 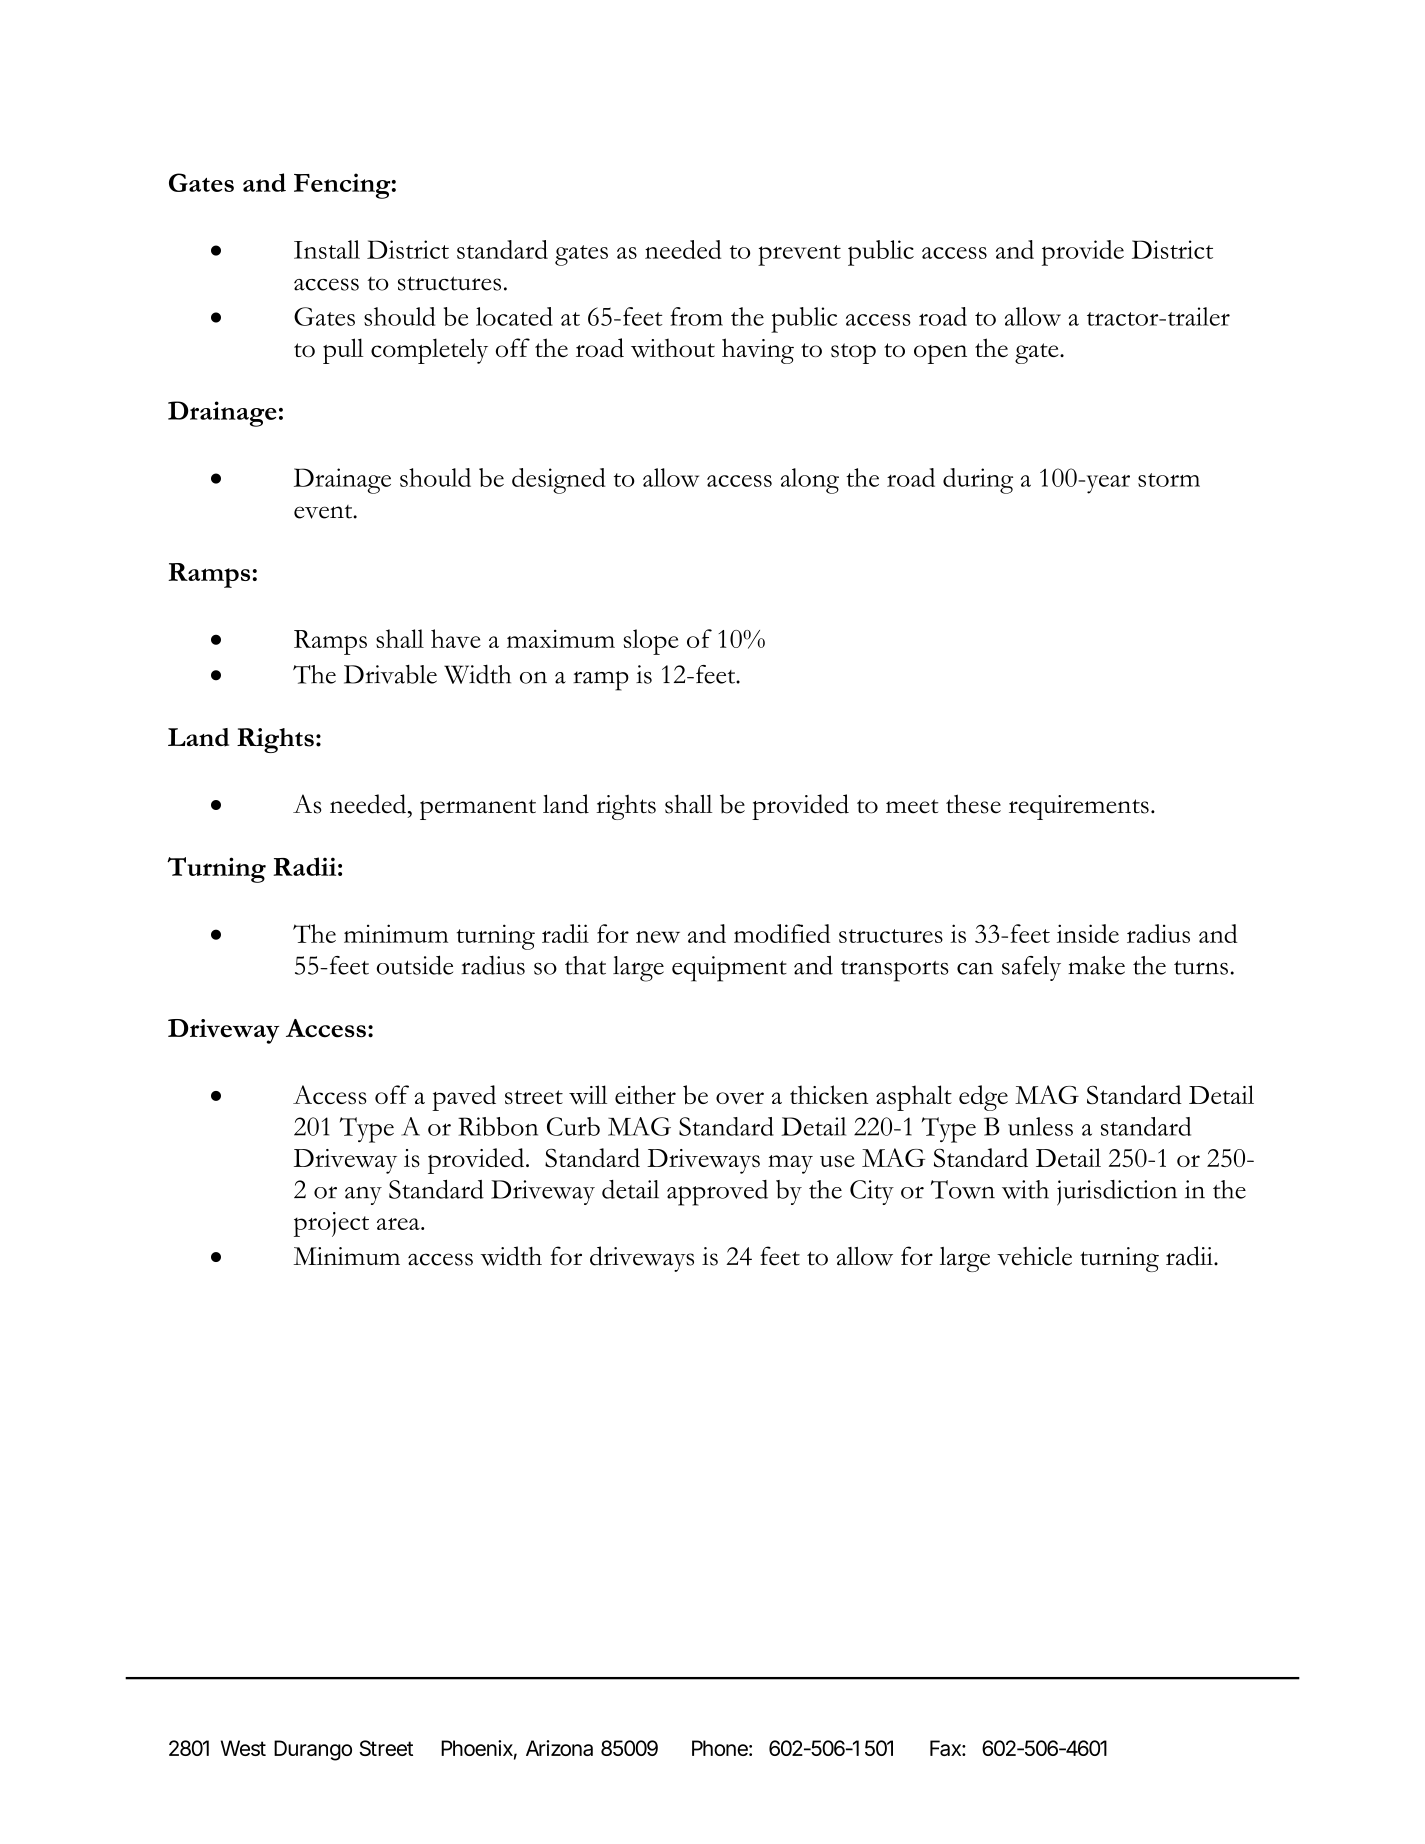 What do you see at coordinates (415, 965) in the image?
I see `outside` at bounding box center [415, 965].
